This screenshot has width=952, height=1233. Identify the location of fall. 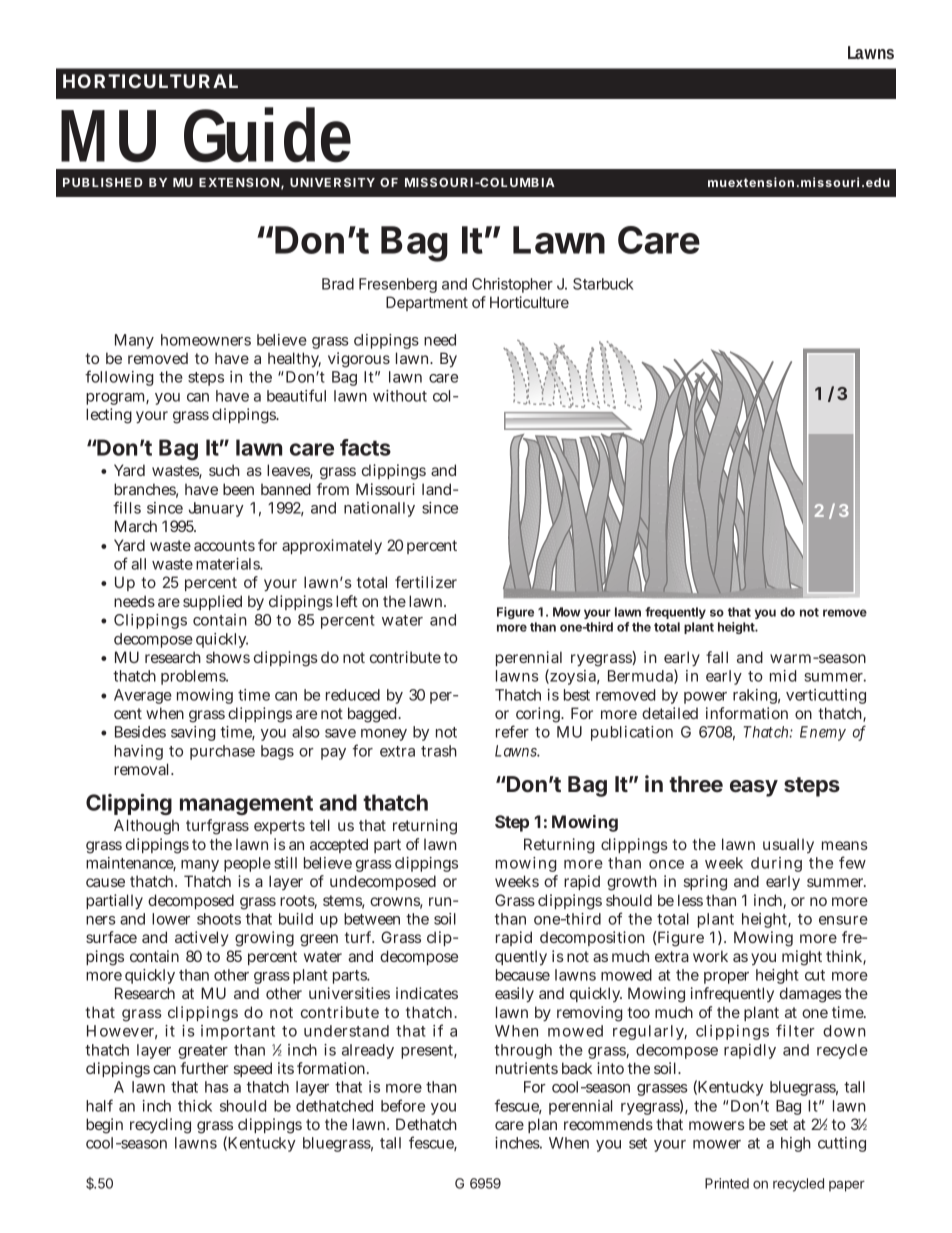
(717, 657).
